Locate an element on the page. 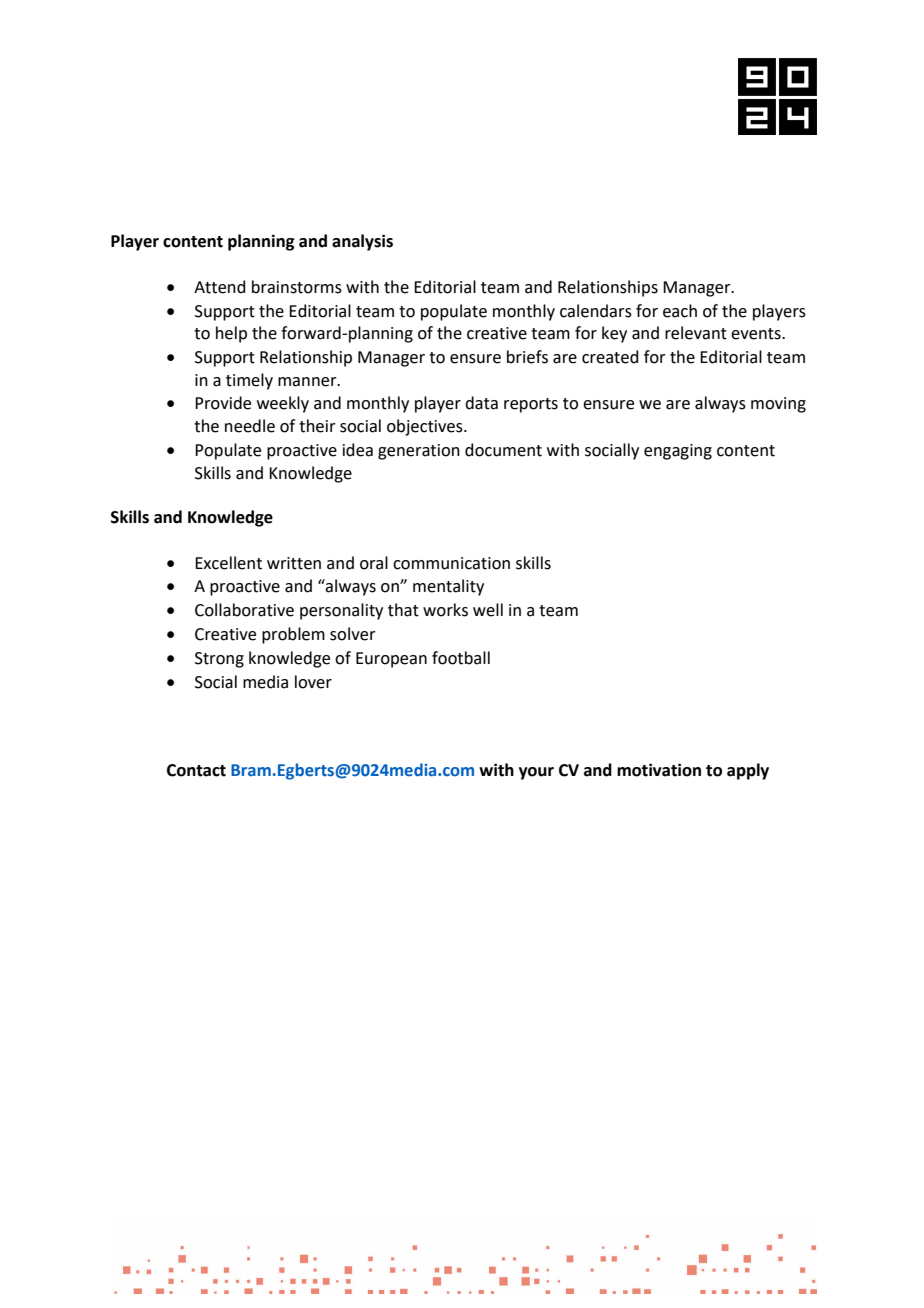 Image resolution: width=924 pixels, height=1308 pixels. each is located at coordinates (680, 311).
